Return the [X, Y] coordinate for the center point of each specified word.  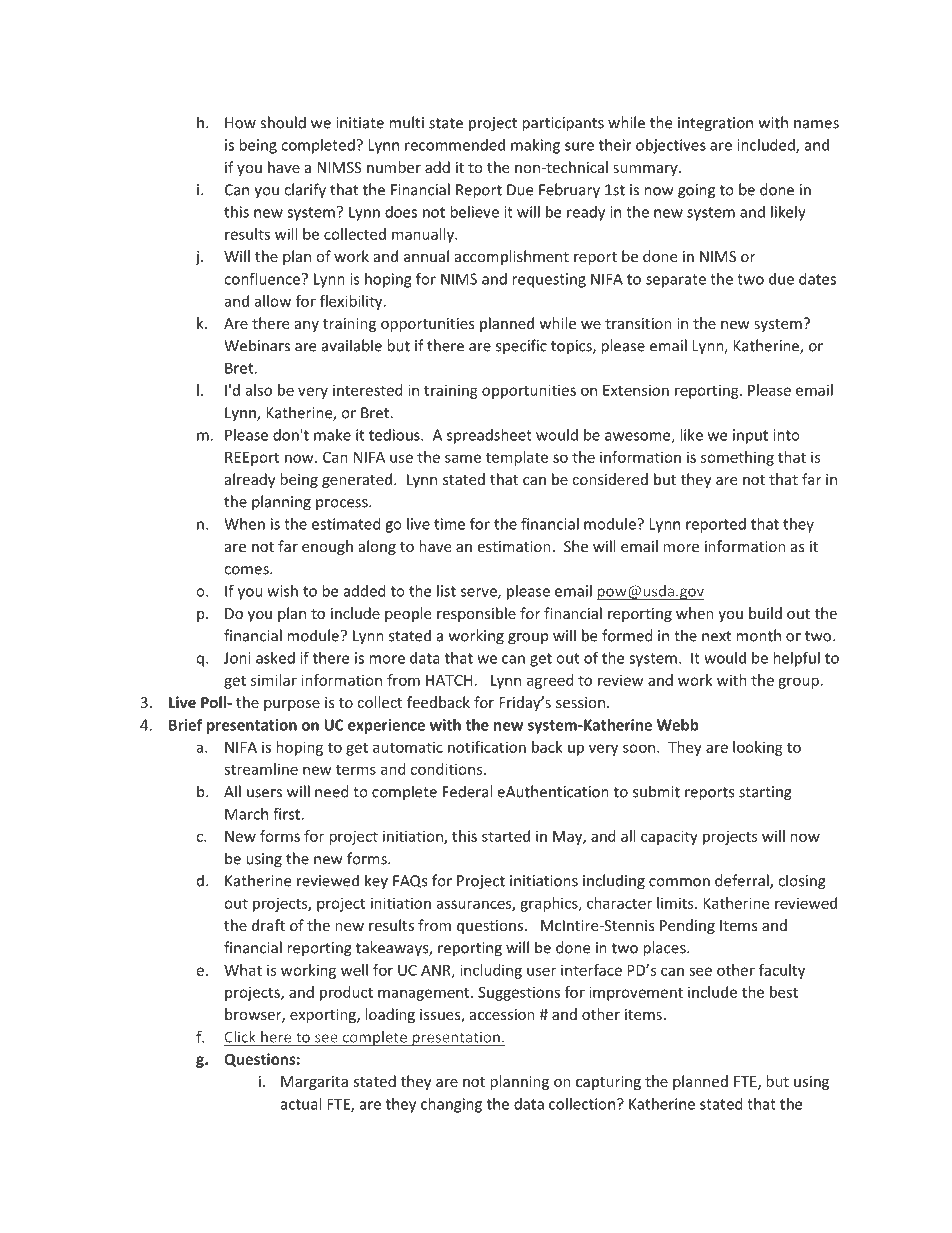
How [240, 123]
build [765, 613]
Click [241, 1038]
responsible [476, 614]
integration [715, 124]
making [535, 146]
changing [451, 1105]
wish [282, 591]
